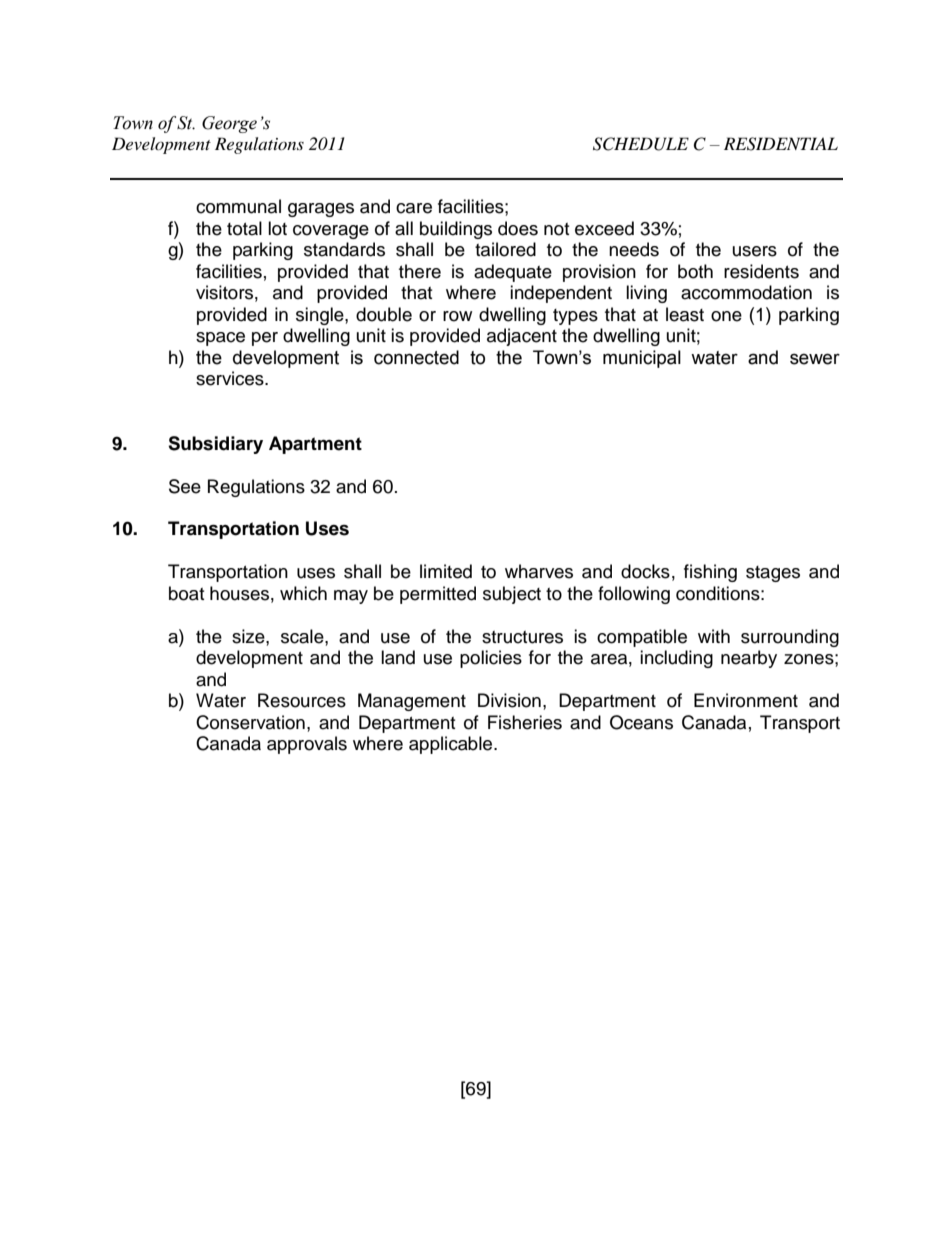 Image resolution: width=952 pixels, height=1233 pixels. What do you see at coordinates (414, 208) in the image?
I see `care` at bounding box center [414, 208].
